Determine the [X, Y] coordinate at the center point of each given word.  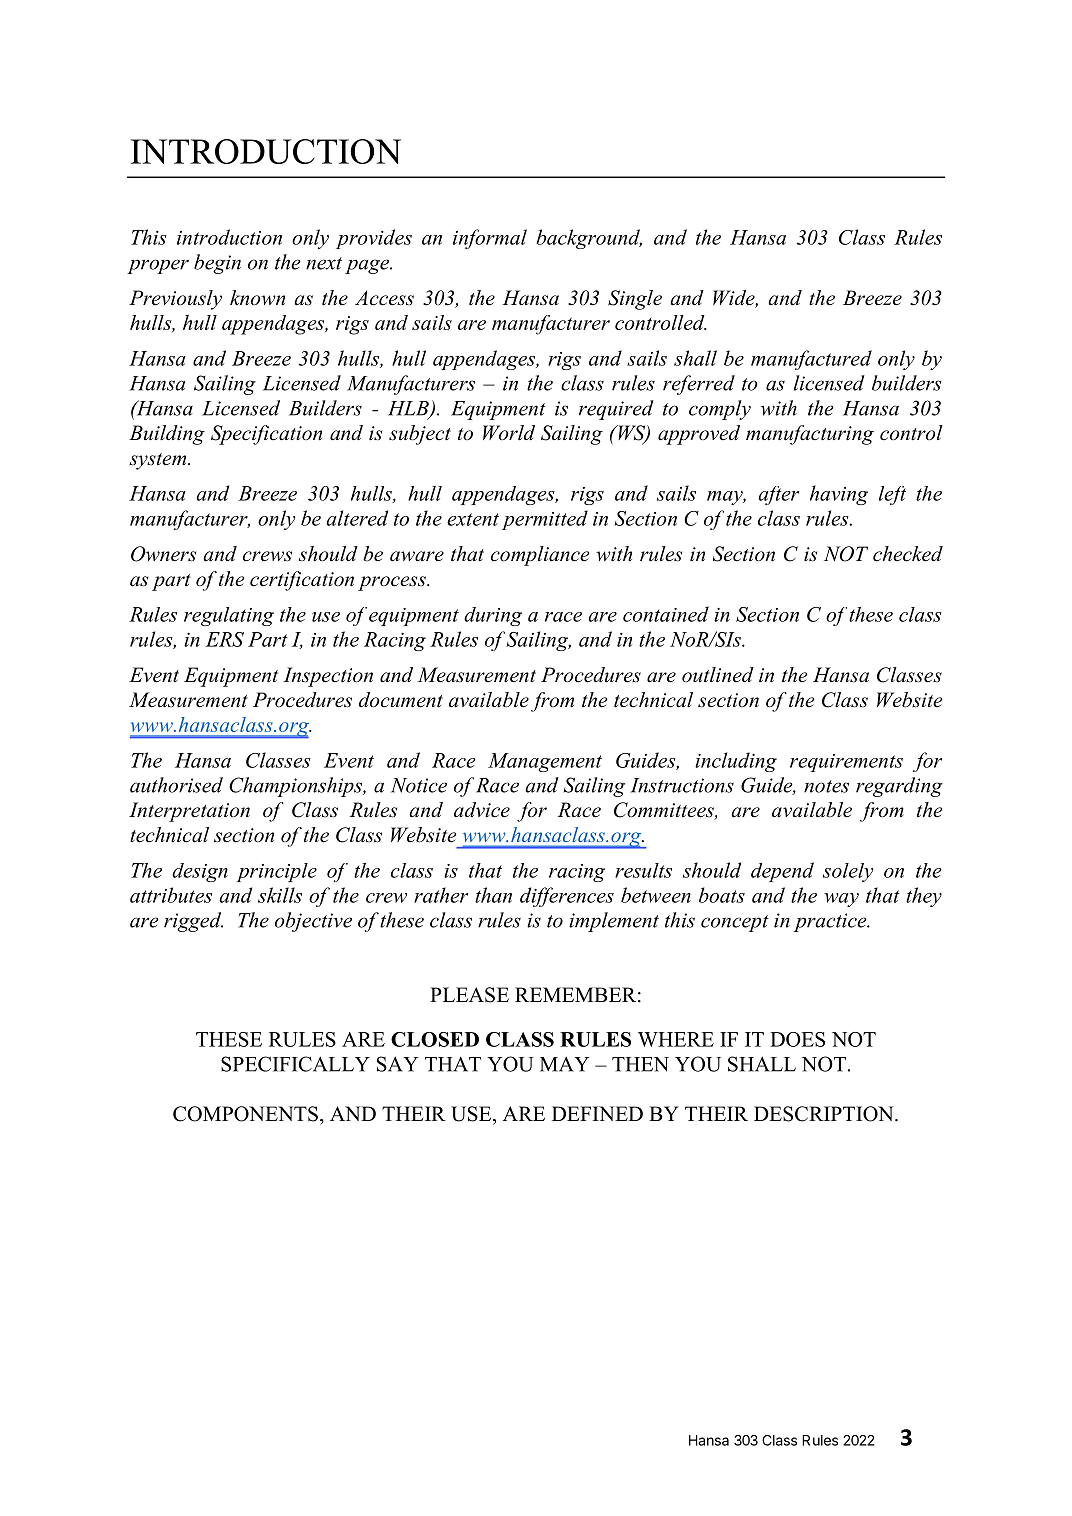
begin [217, 264]
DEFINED [597, 1113]
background [589, 239]
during [493, 616]
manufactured [811, 360]
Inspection [328, 677]
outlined [718, 675]
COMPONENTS [245, 1114]
